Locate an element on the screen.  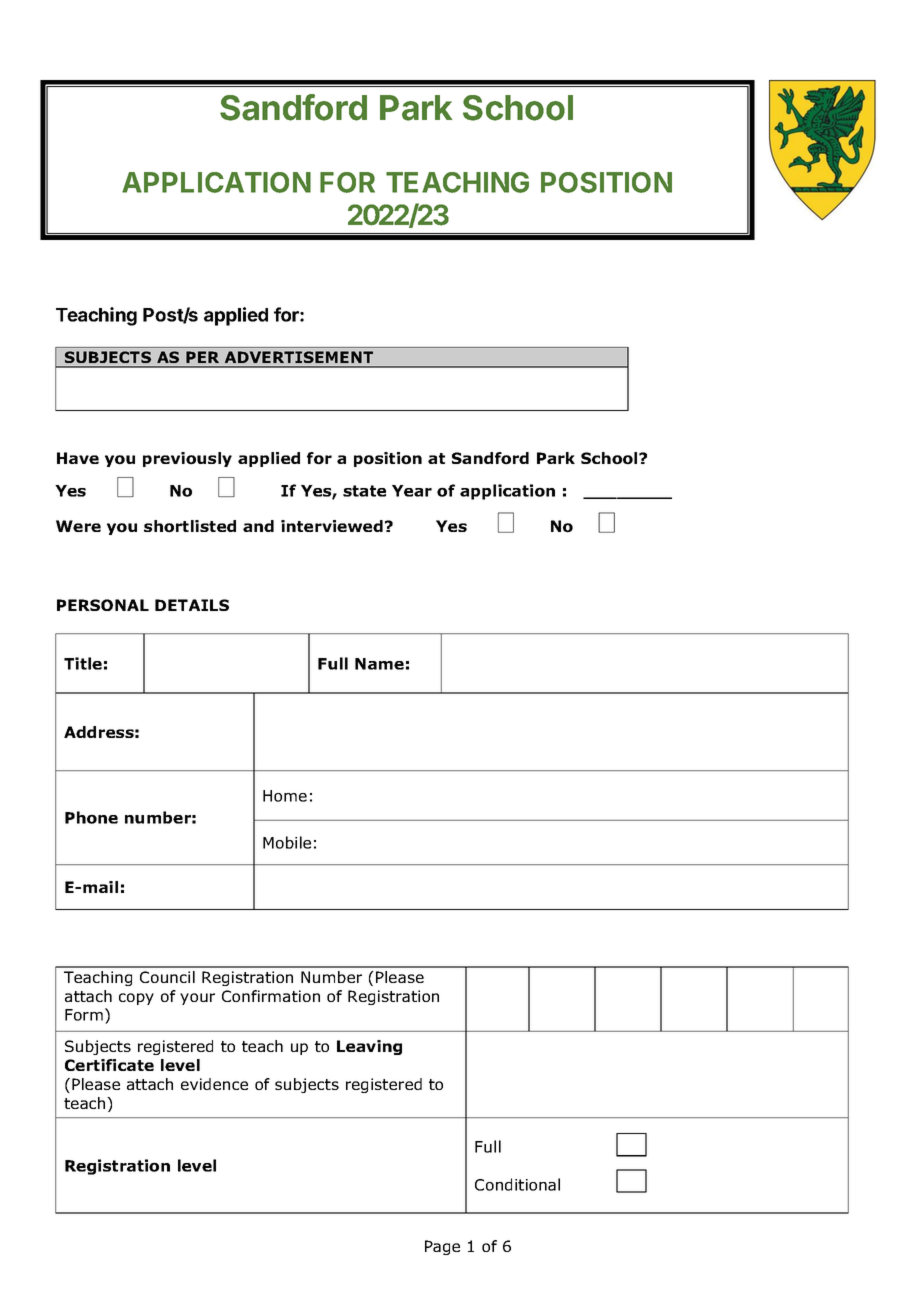
Year is located at coordinates (412, 491).
